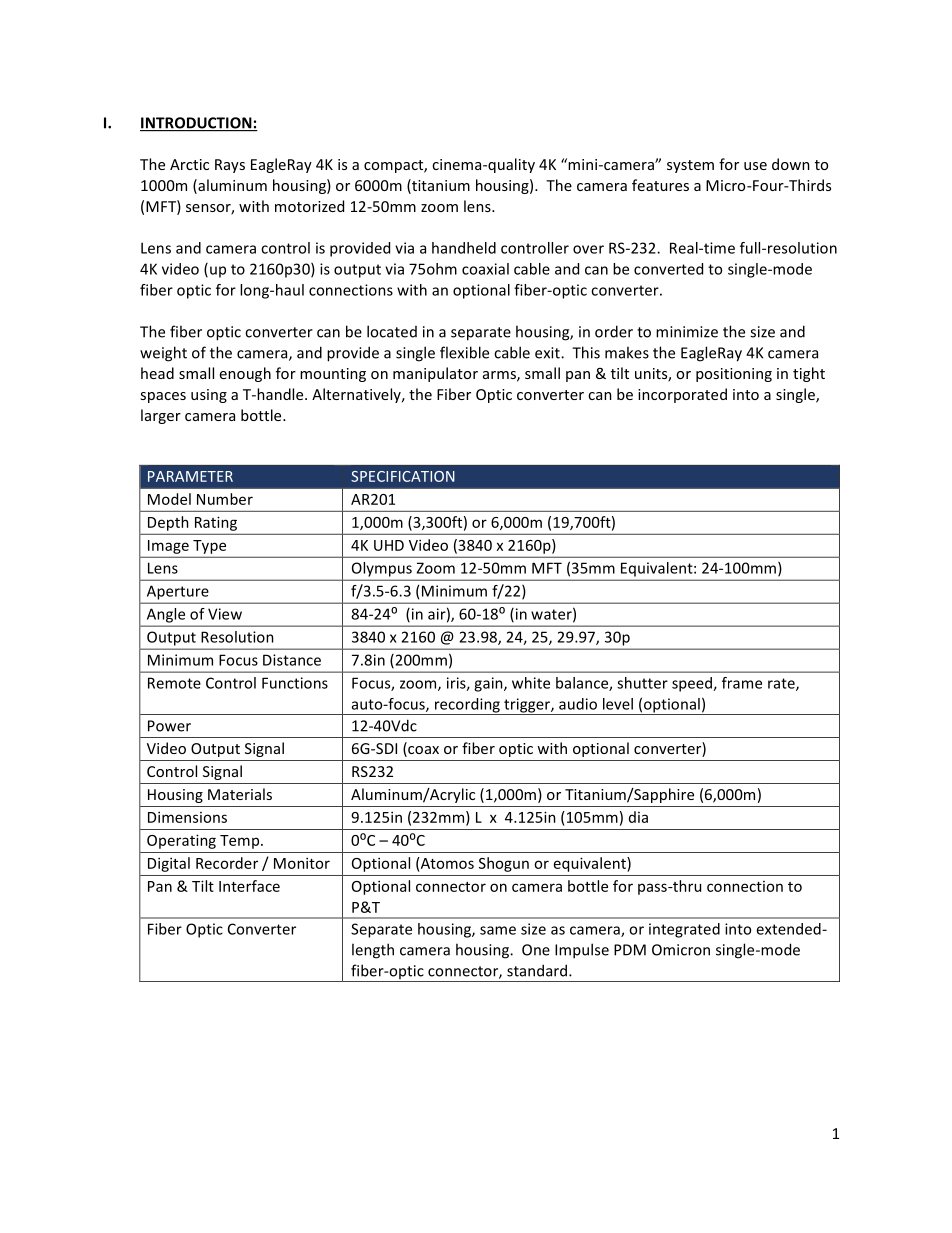 Image resolution: width=952 pixels, height=1233 pixels. I want to click on Rays, so click(230, 166).
